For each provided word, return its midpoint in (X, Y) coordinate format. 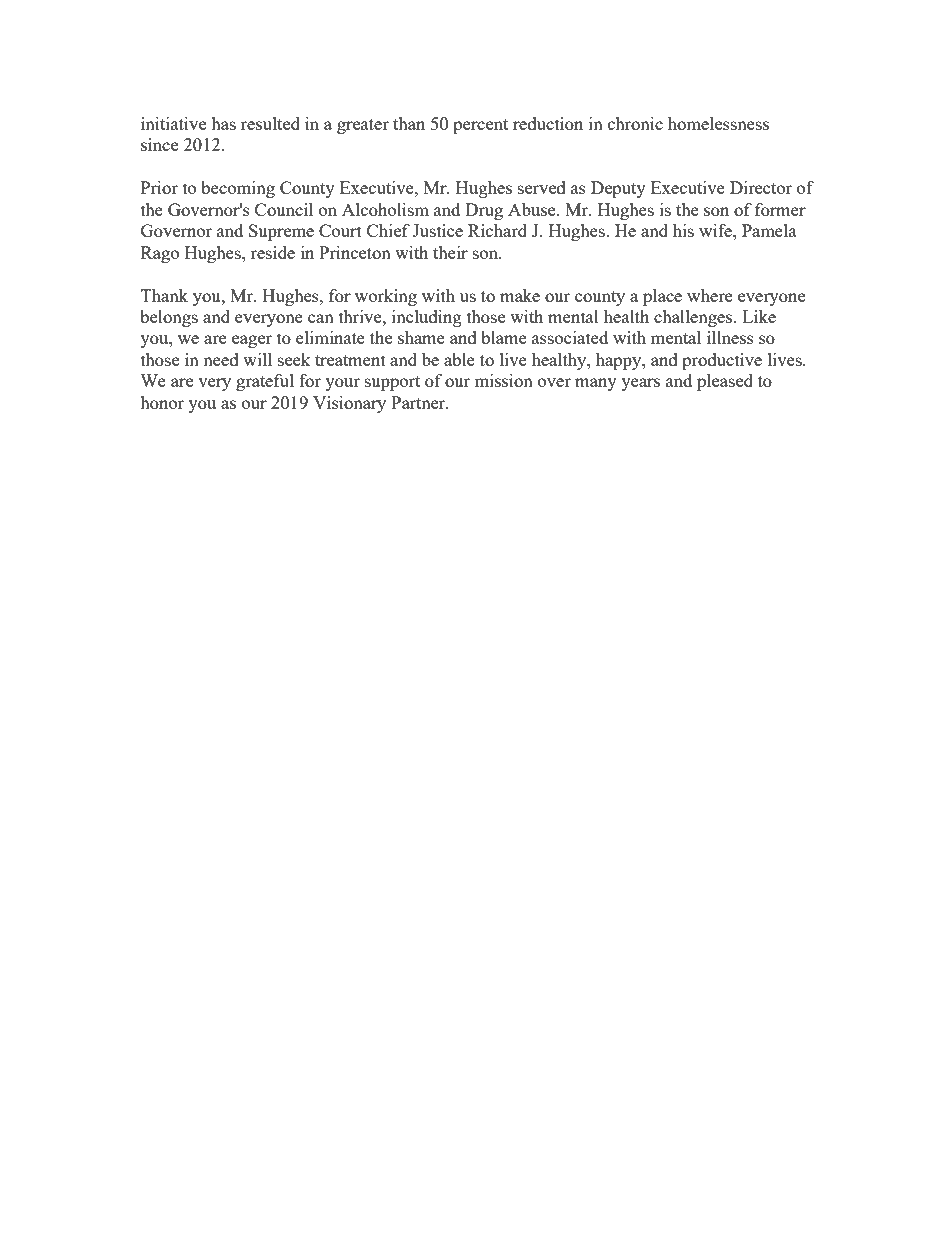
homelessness (718, 123)
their (450, 252)
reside (273, 252)
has (223, 123)
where (709, 295)
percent (480, 126)
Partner (419, 402)
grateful (265, 382)
